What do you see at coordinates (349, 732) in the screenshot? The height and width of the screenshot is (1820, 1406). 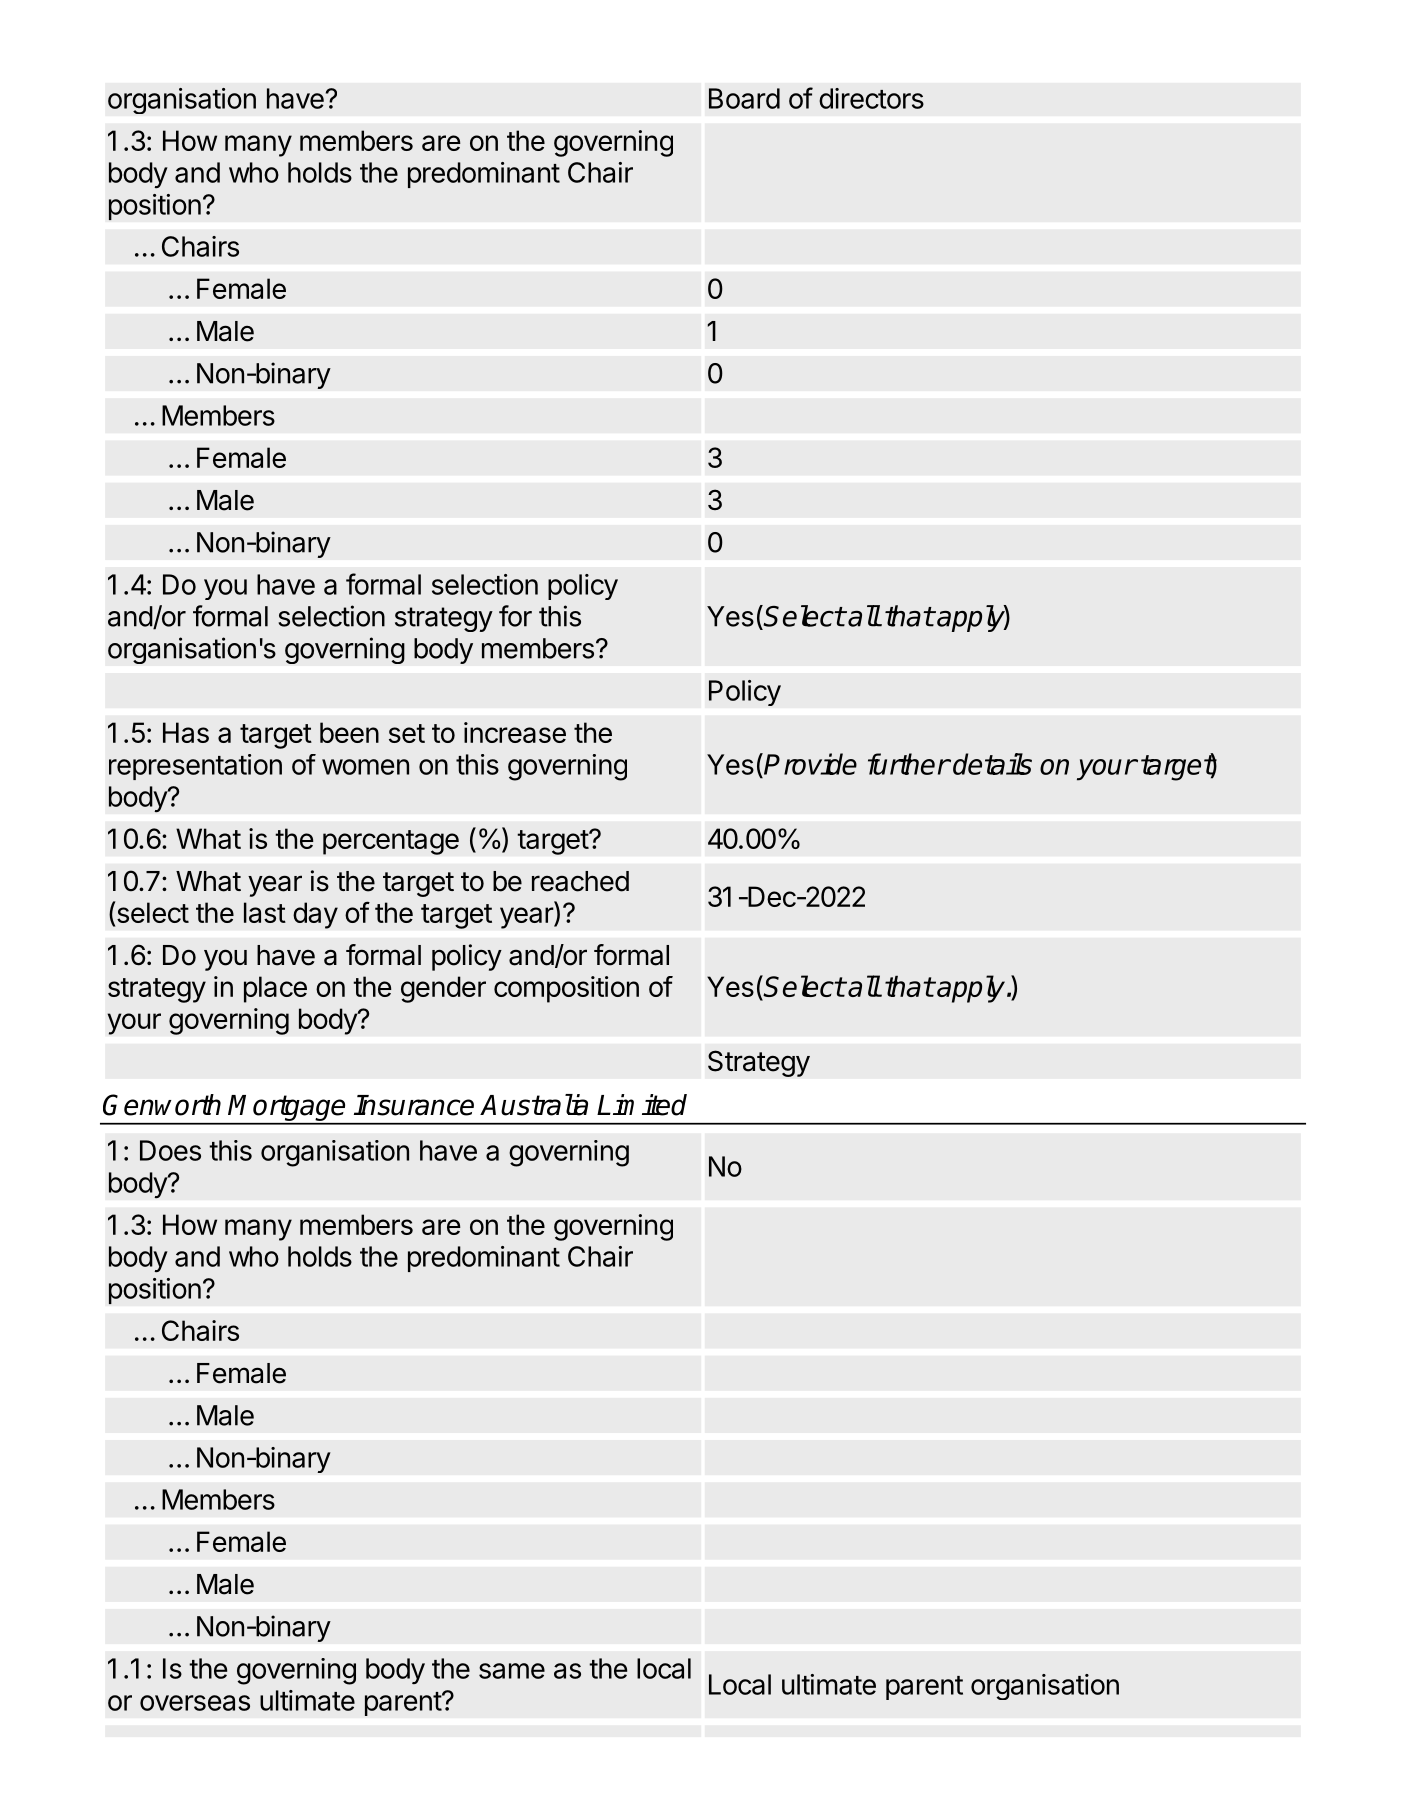 I see `been` at bounding box center [349, 732].
